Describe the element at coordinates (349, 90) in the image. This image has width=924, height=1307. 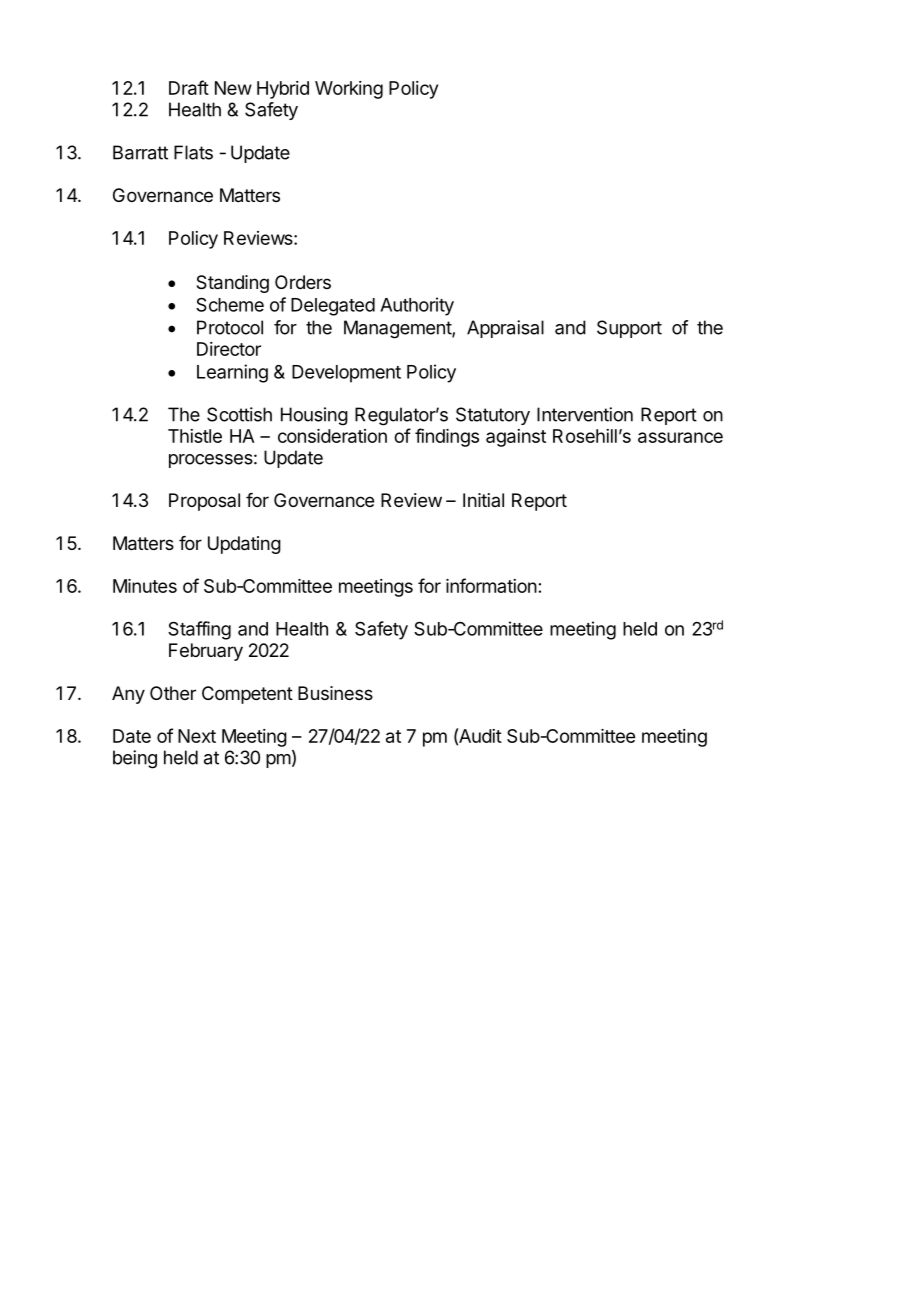
I see `Working` at that location.
